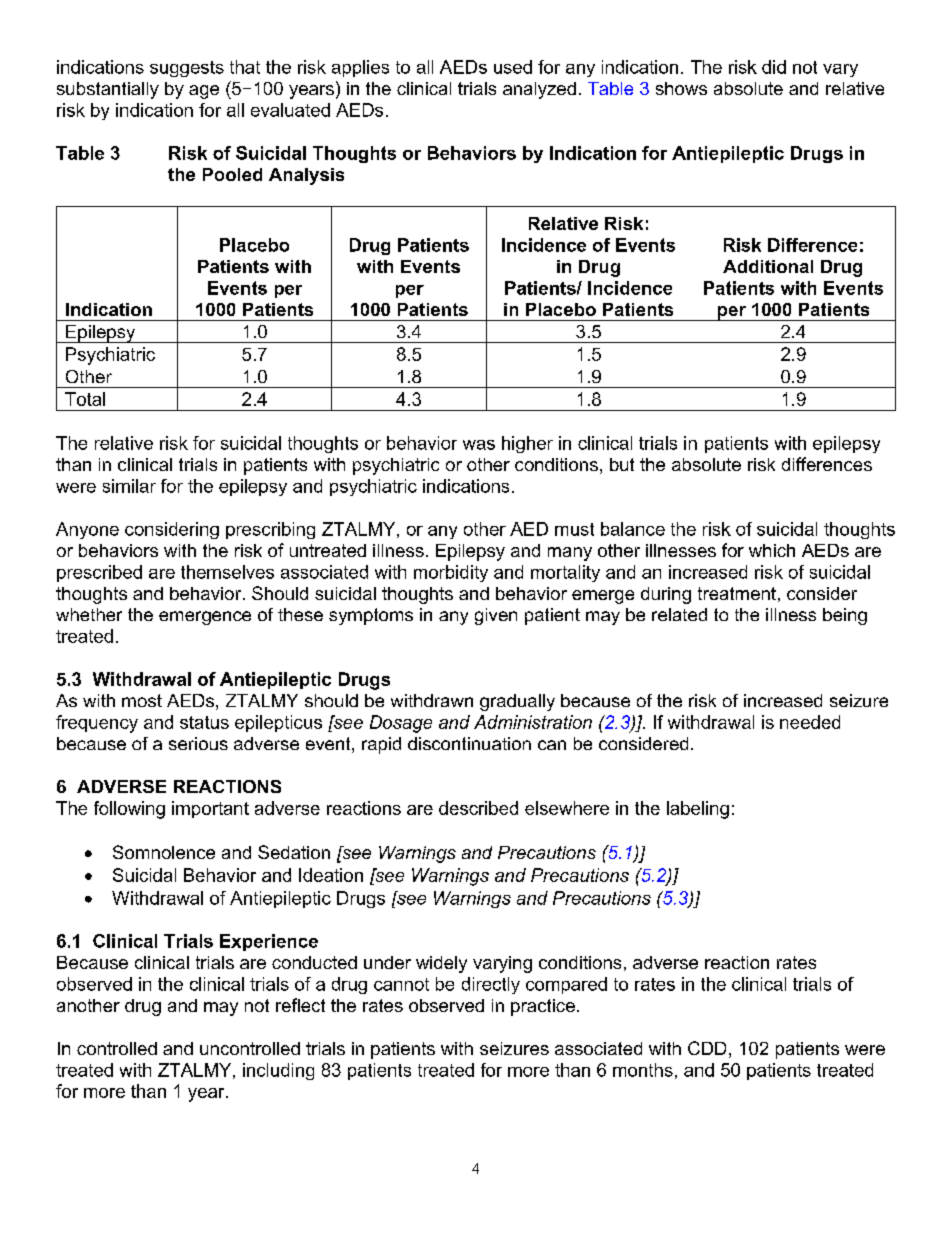  Describe the element at coordinates (772, 550) in the page. I see `which` at that location.
